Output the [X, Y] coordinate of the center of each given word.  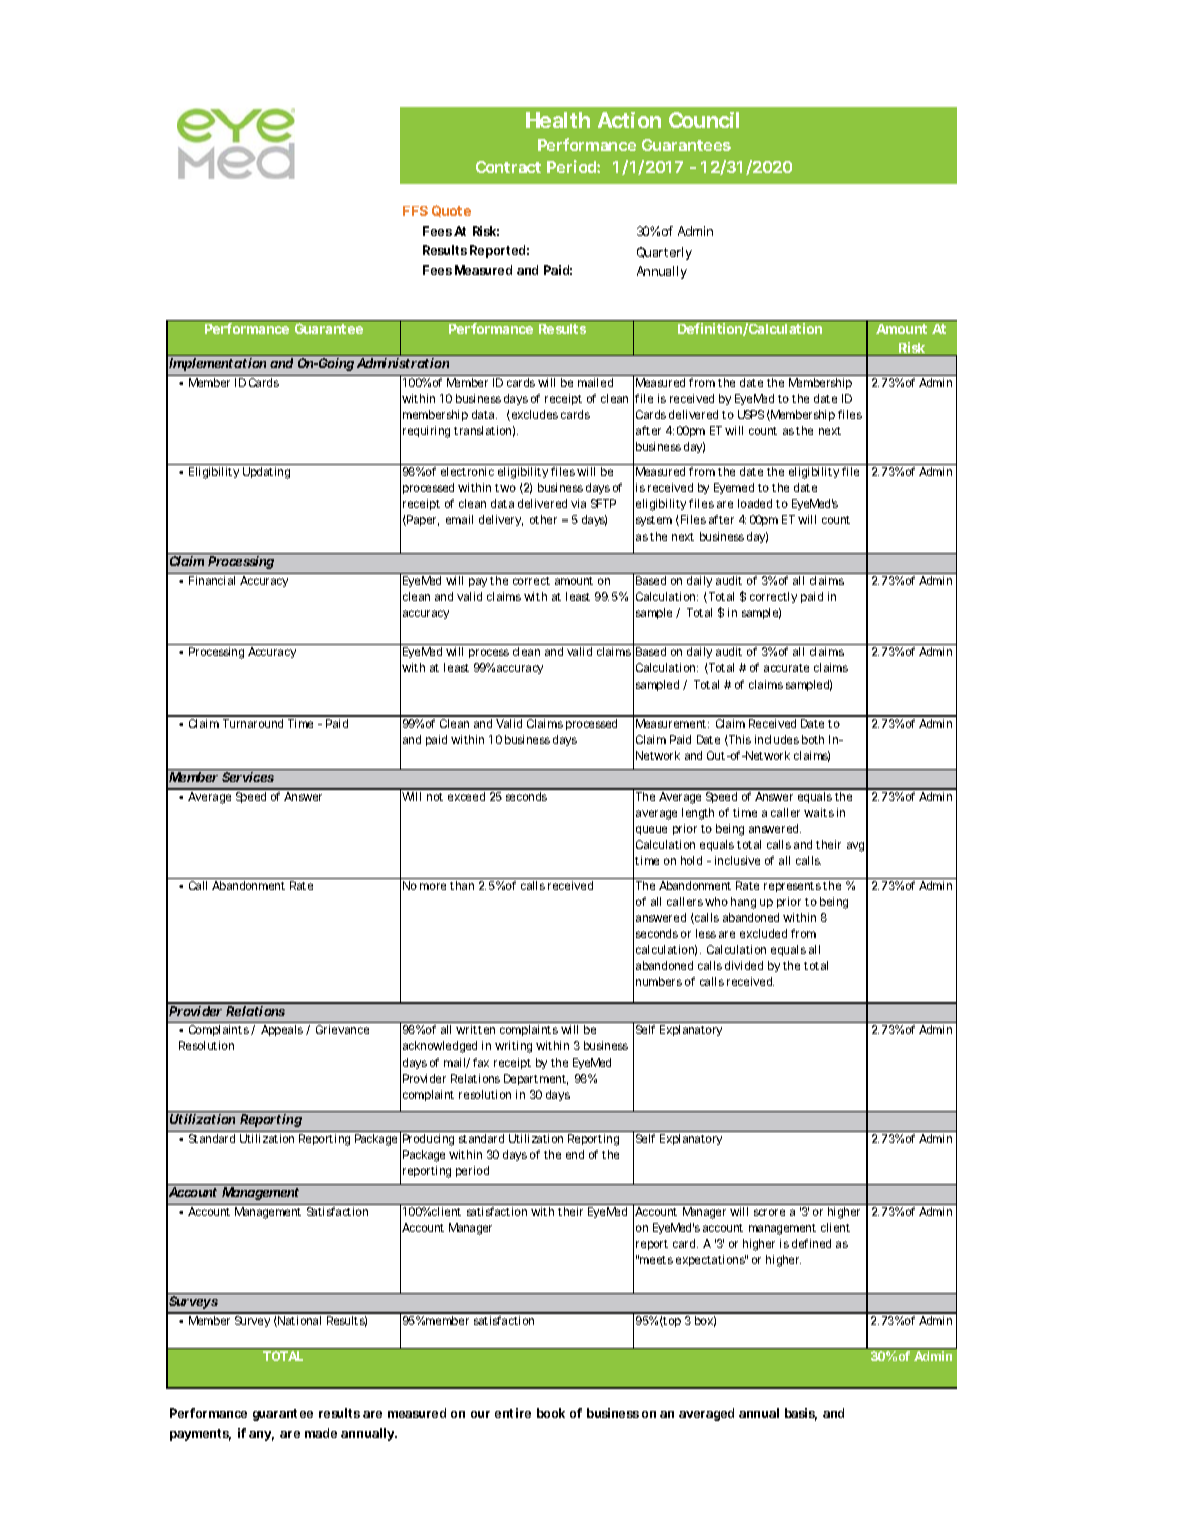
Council [704, 120]
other [543, 519]
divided [744, 965]
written [475, 1029]
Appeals [282, 1030]
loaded [755, 503]
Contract [508, 167]
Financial [212, 580]
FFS [415, 211]
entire [513, 1413]
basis [801, 1414]
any [261, 1436]
